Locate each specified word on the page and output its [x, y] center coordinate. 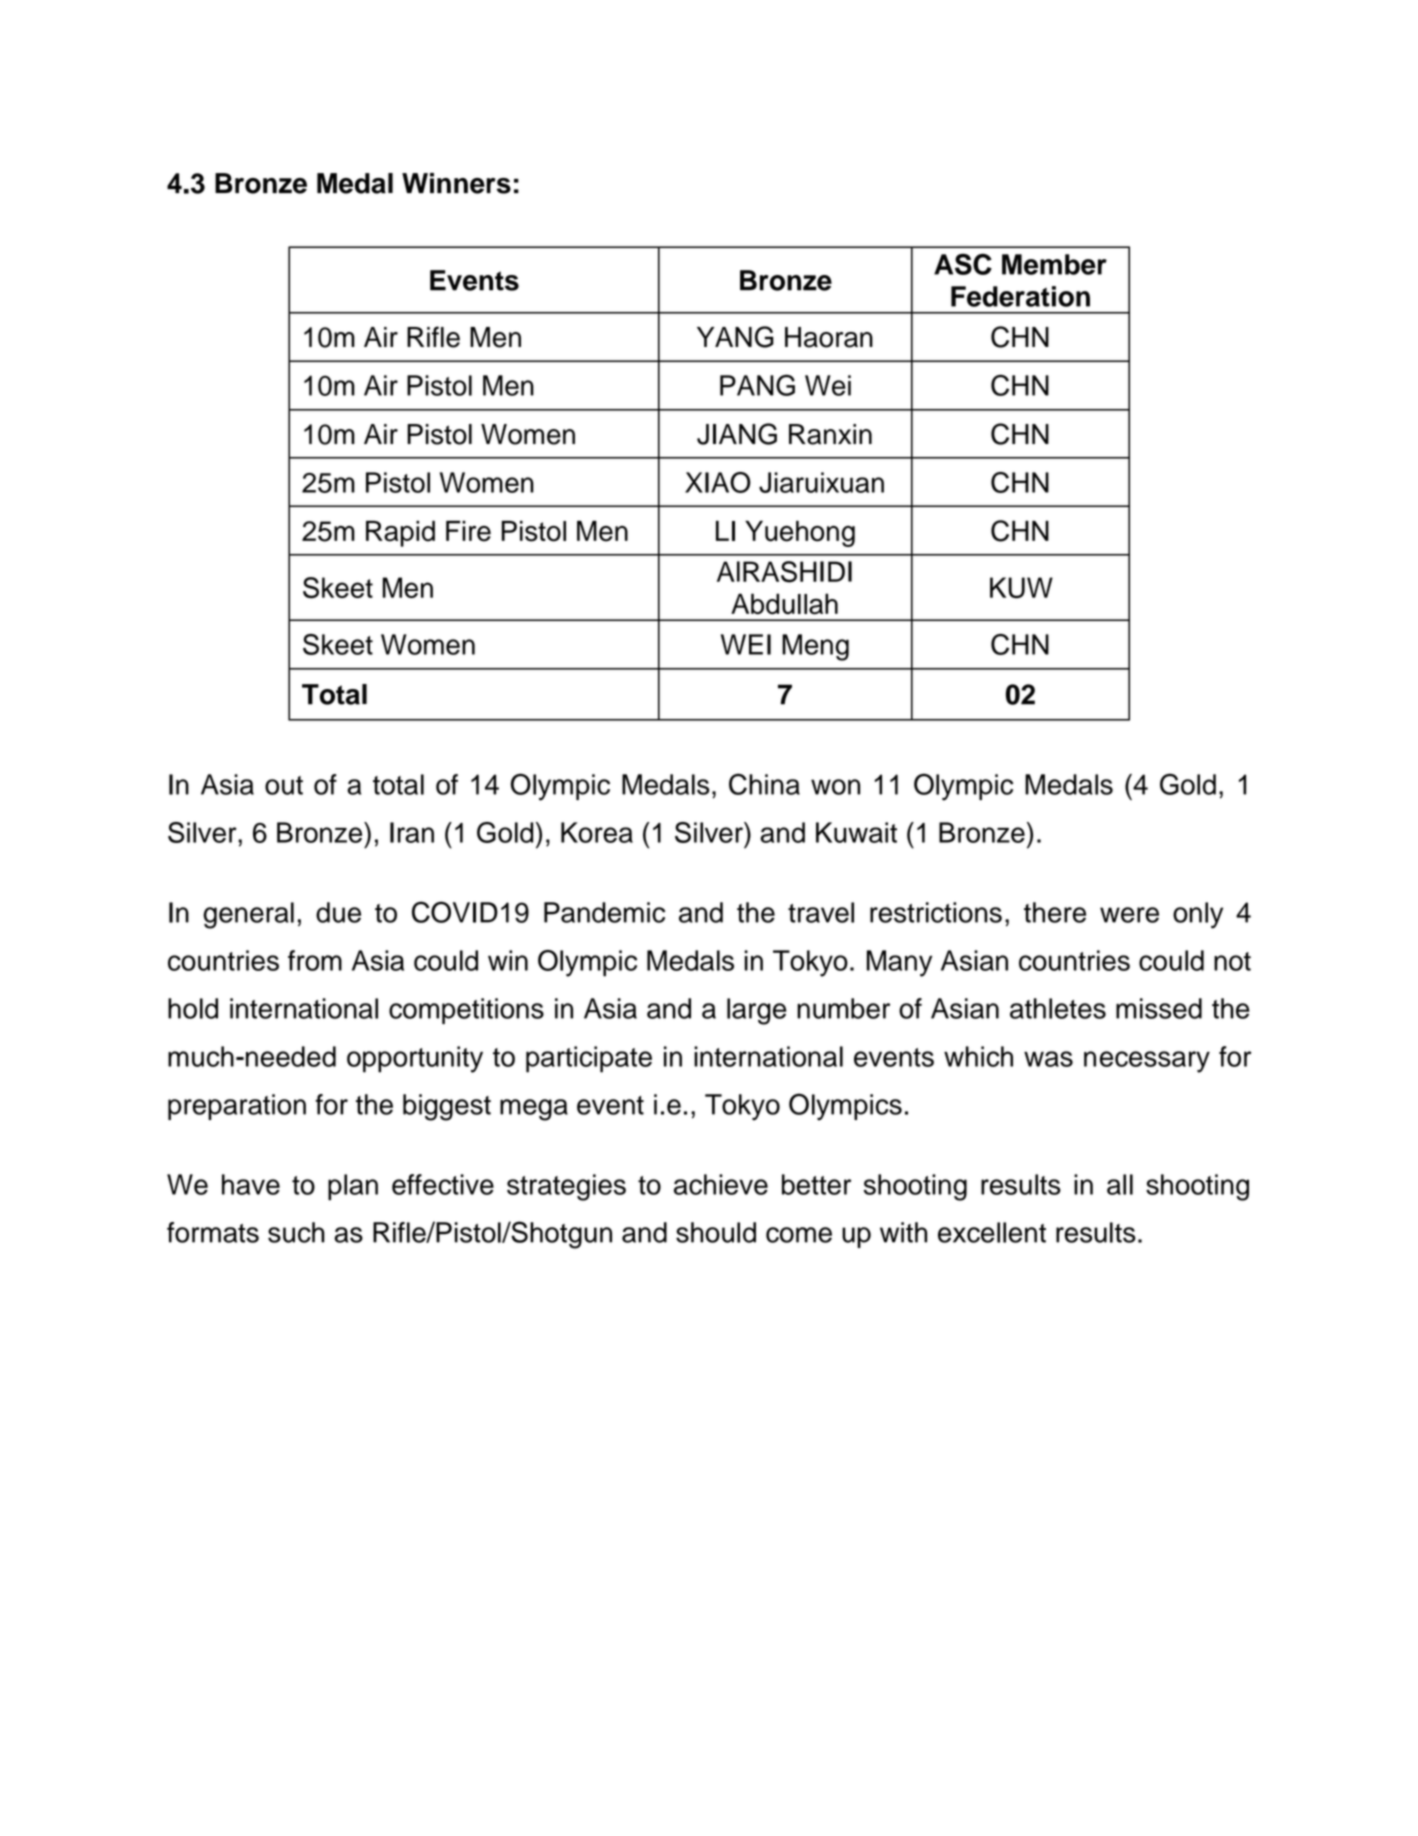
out [284, 785]
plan [353, 1187]
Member [1054, 264]
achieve [721, 1184]
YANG [735, 337]
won [835, 787]
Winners [456, 183]
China [764, 784]
